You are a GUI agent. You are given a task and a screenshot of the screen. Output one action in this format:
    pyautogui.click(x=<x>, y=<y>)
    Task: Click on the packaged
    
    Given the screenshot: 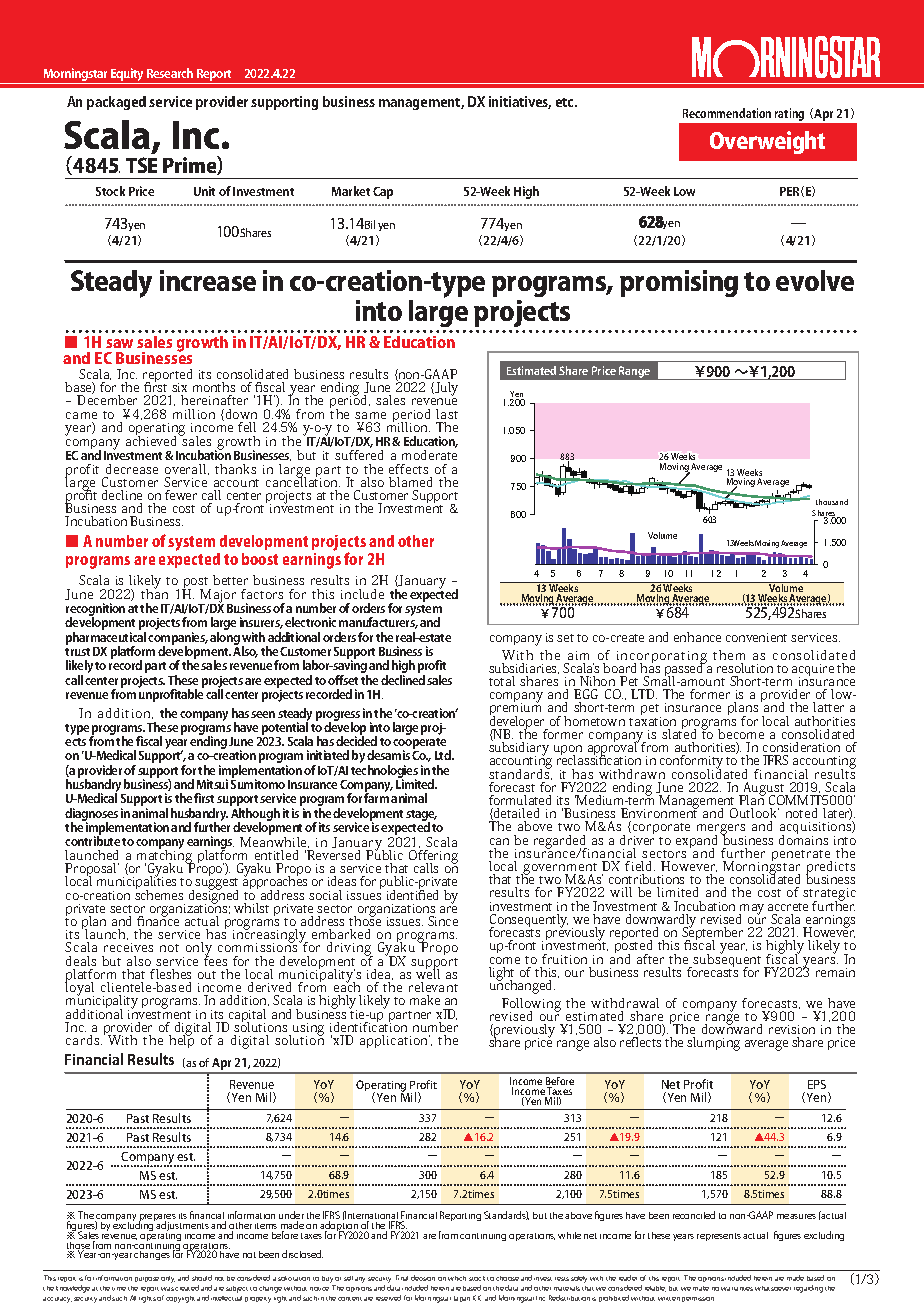 What is the action you would take?
    pyautogui.click(x=116, y=103)
